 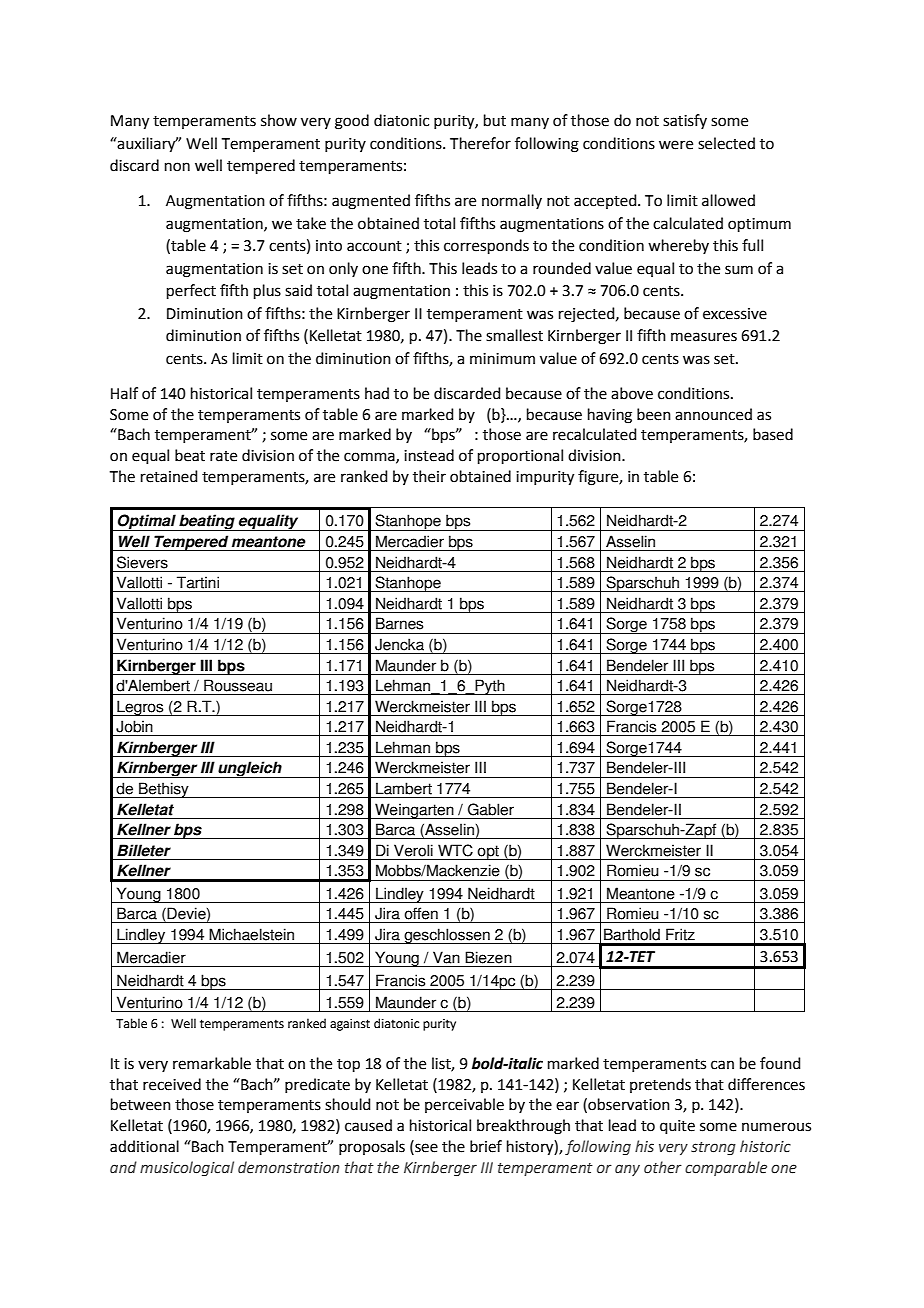 What do you see at coordinates (399, 623) in the image?
I see `Barnes` at bounding box center [399, 623].
